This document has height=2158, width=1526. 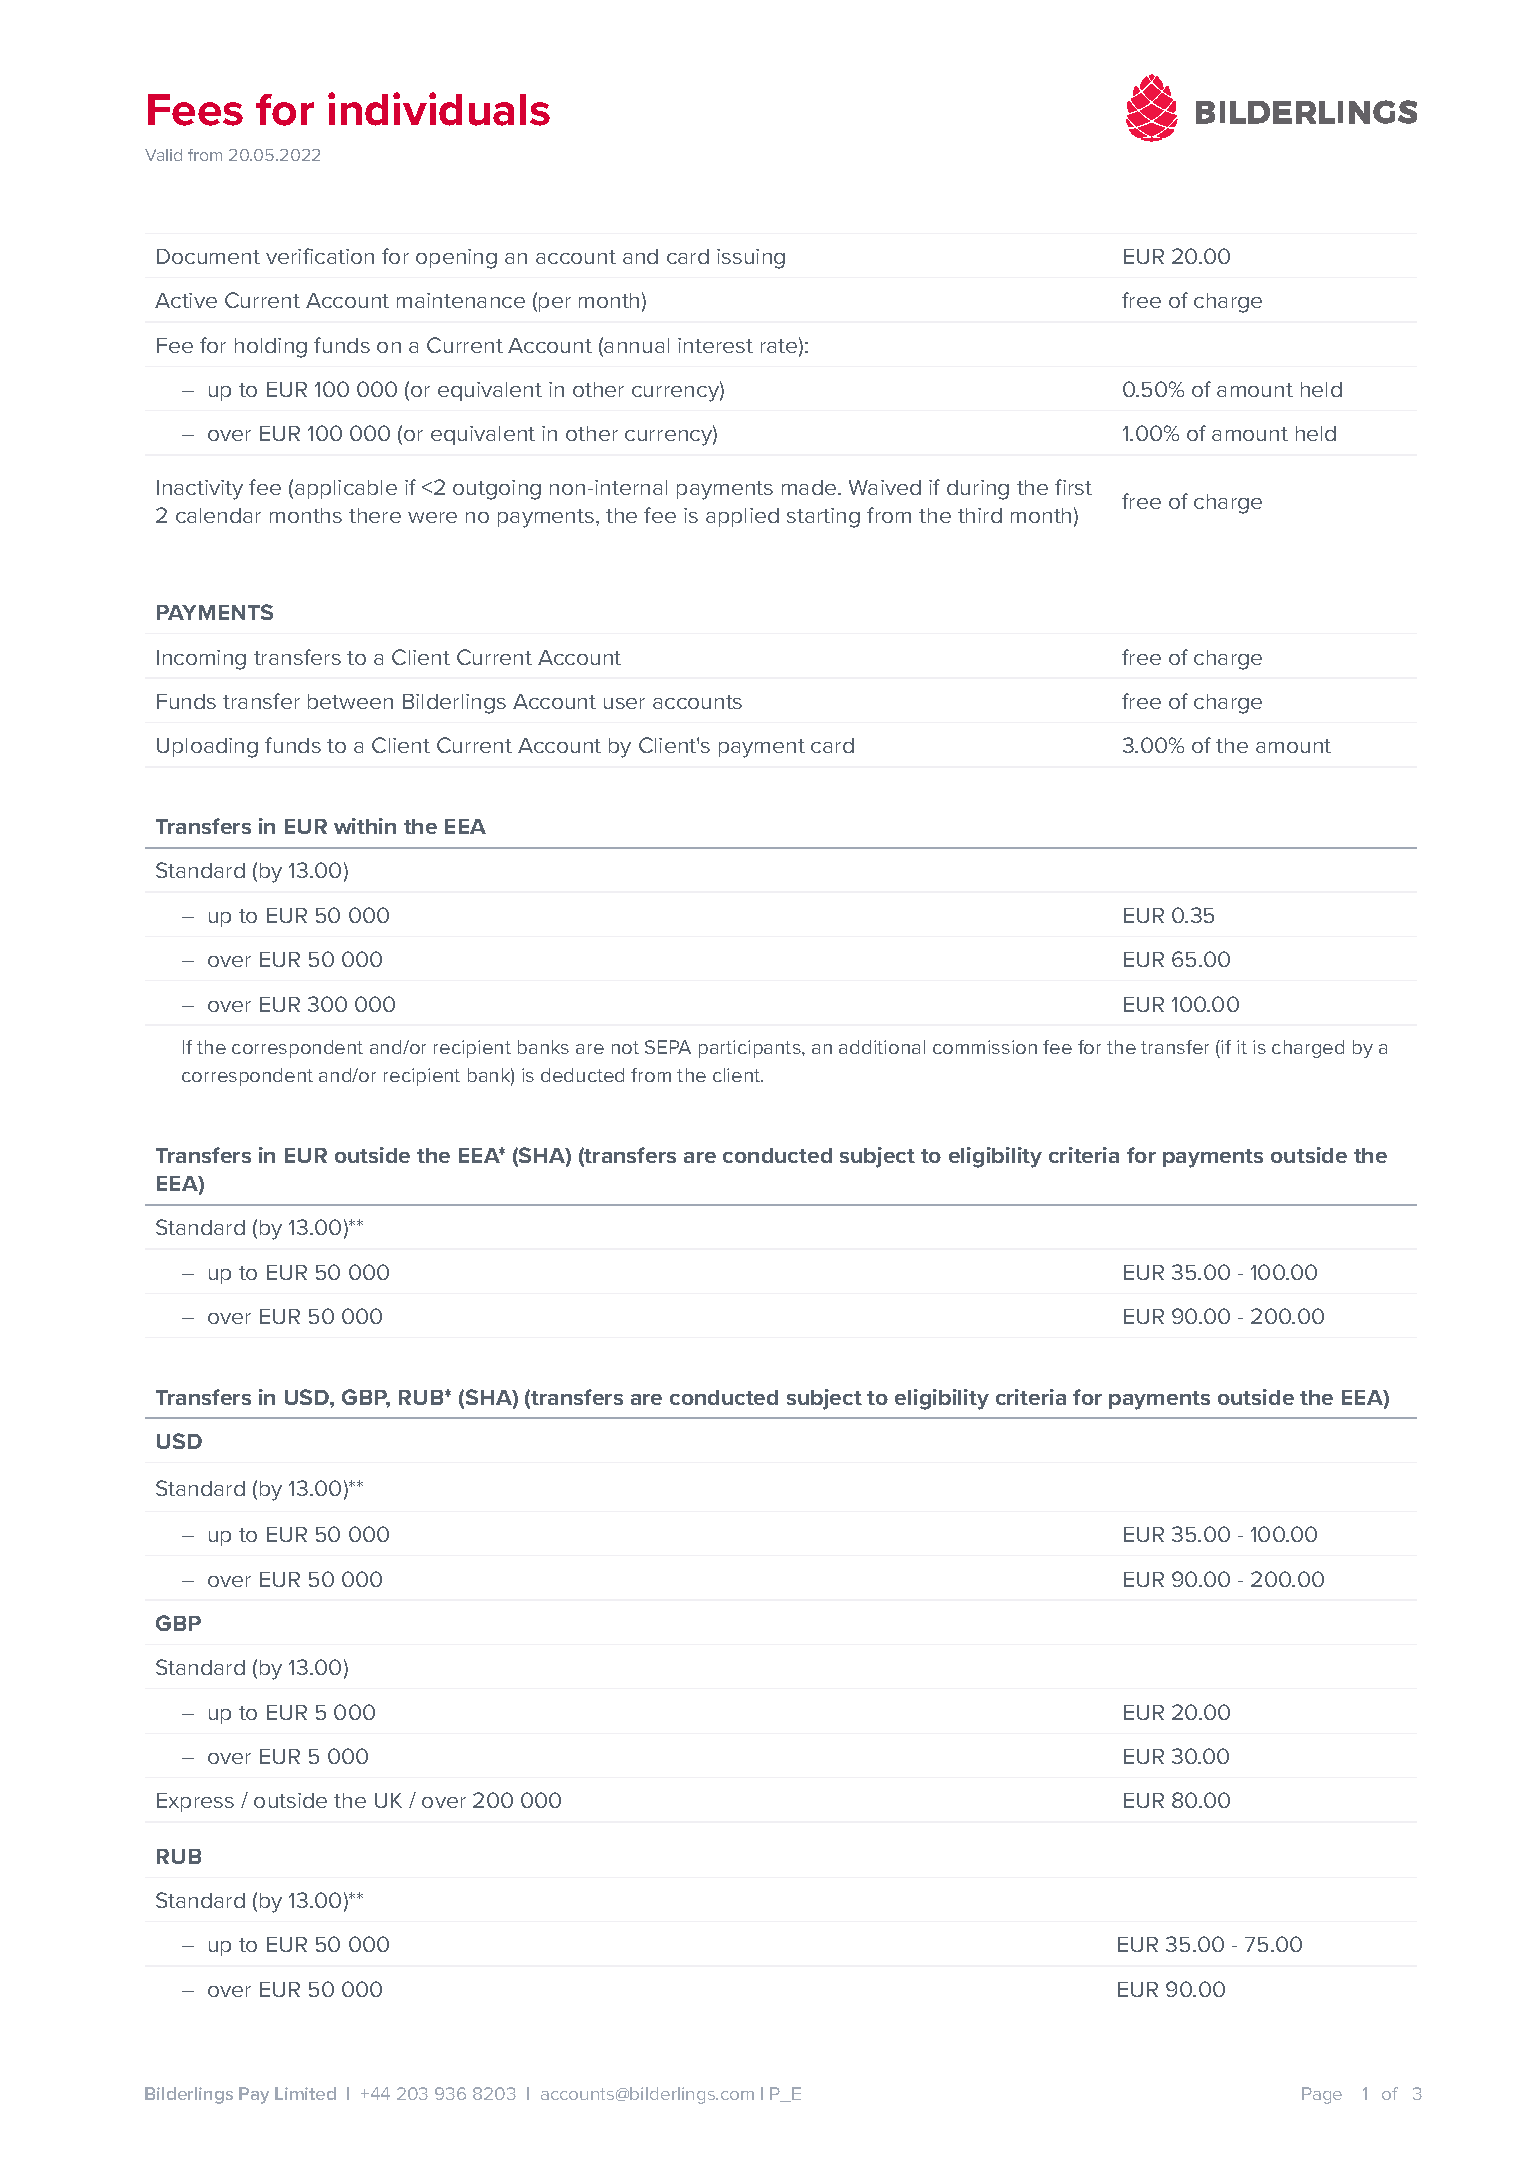 I want to click on Limited, so click(x=305, y=2093).
